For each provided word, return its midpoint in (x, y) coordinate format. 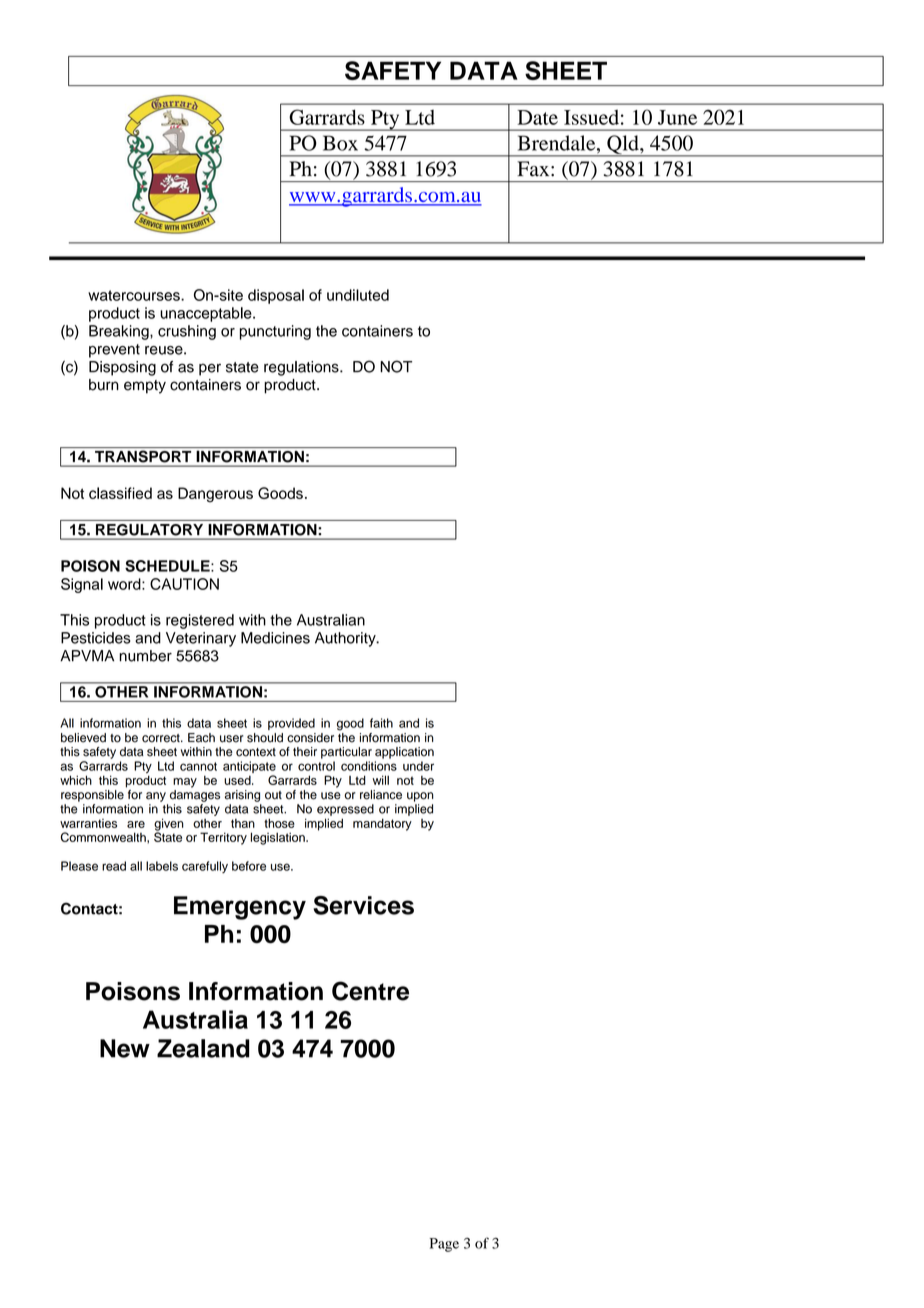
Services (363, 905)
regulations (302, 368)
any (156, 797)
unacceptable (207, 314)
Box (340, 143)
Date (538, 117)
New (125, 1048)
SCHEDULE (168, 566)
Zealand (203, 1048)
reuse (165, 350)
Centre (370, 991)
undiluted (358, 295)
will (380, 780)
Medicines (275, 638)
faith (381, 723)
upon (420, 797)
